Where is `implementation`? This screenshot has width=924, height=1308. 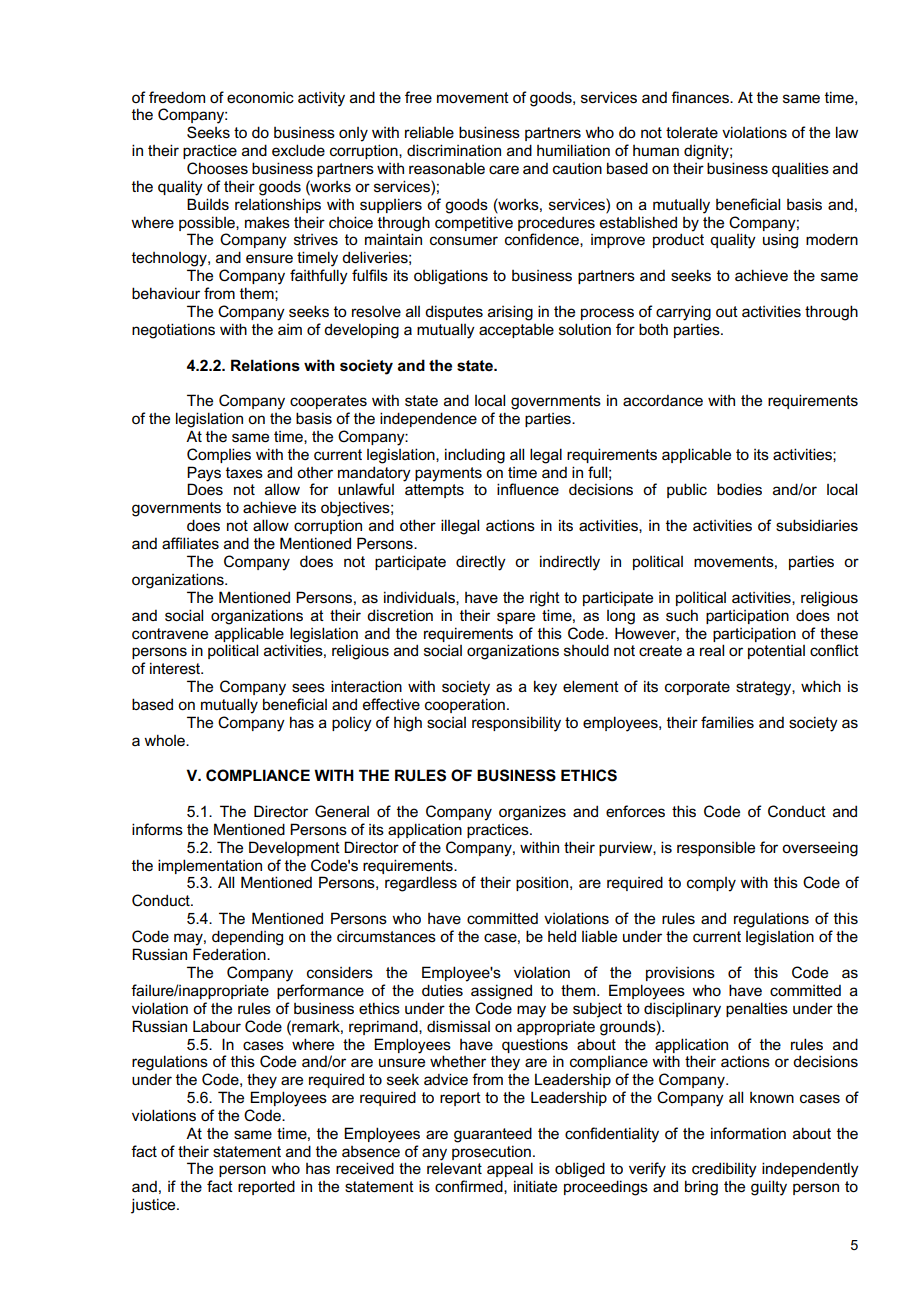 implementation is located at coordinates (210, 866).
